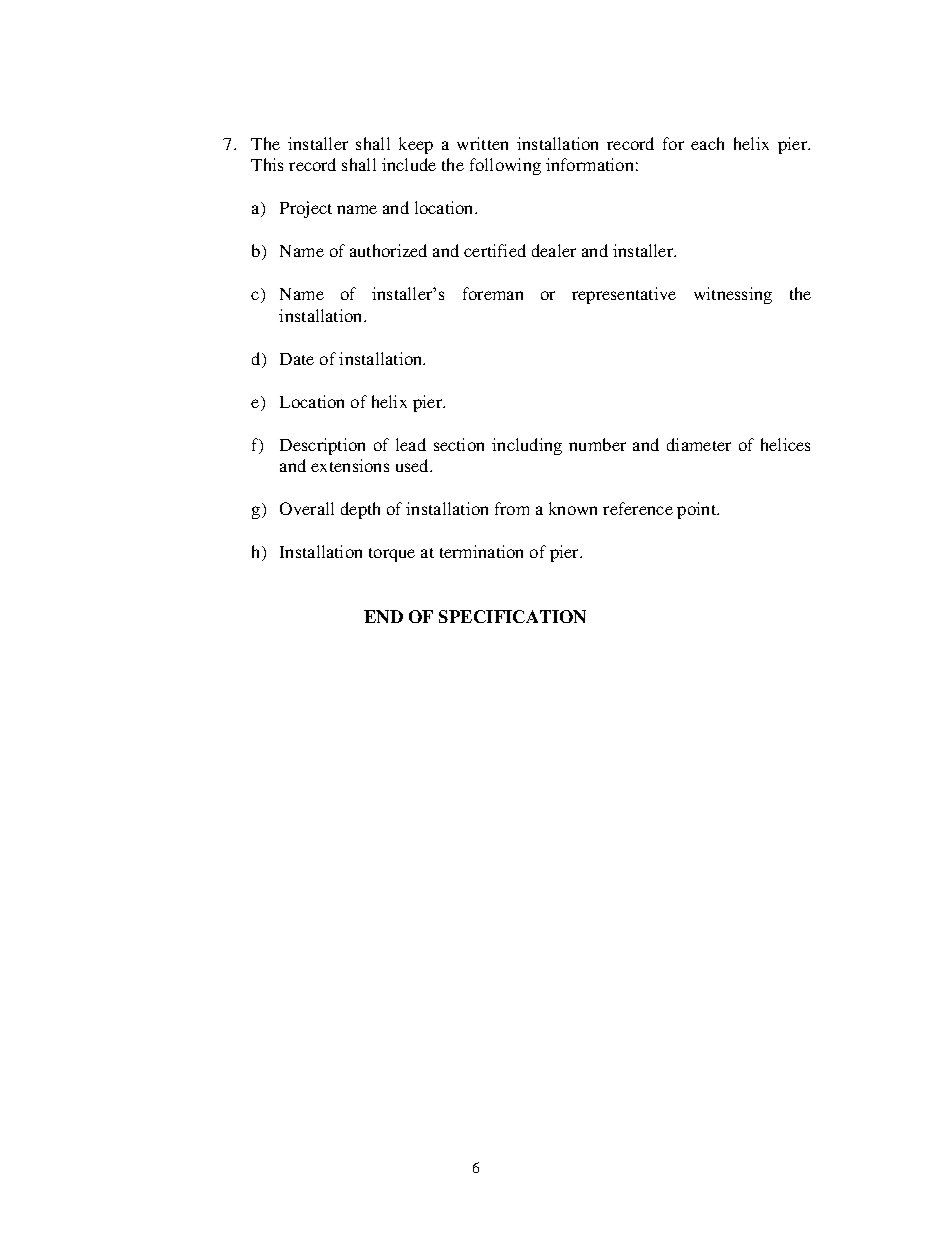  I want to click on witnessing, so click(733, 295).
